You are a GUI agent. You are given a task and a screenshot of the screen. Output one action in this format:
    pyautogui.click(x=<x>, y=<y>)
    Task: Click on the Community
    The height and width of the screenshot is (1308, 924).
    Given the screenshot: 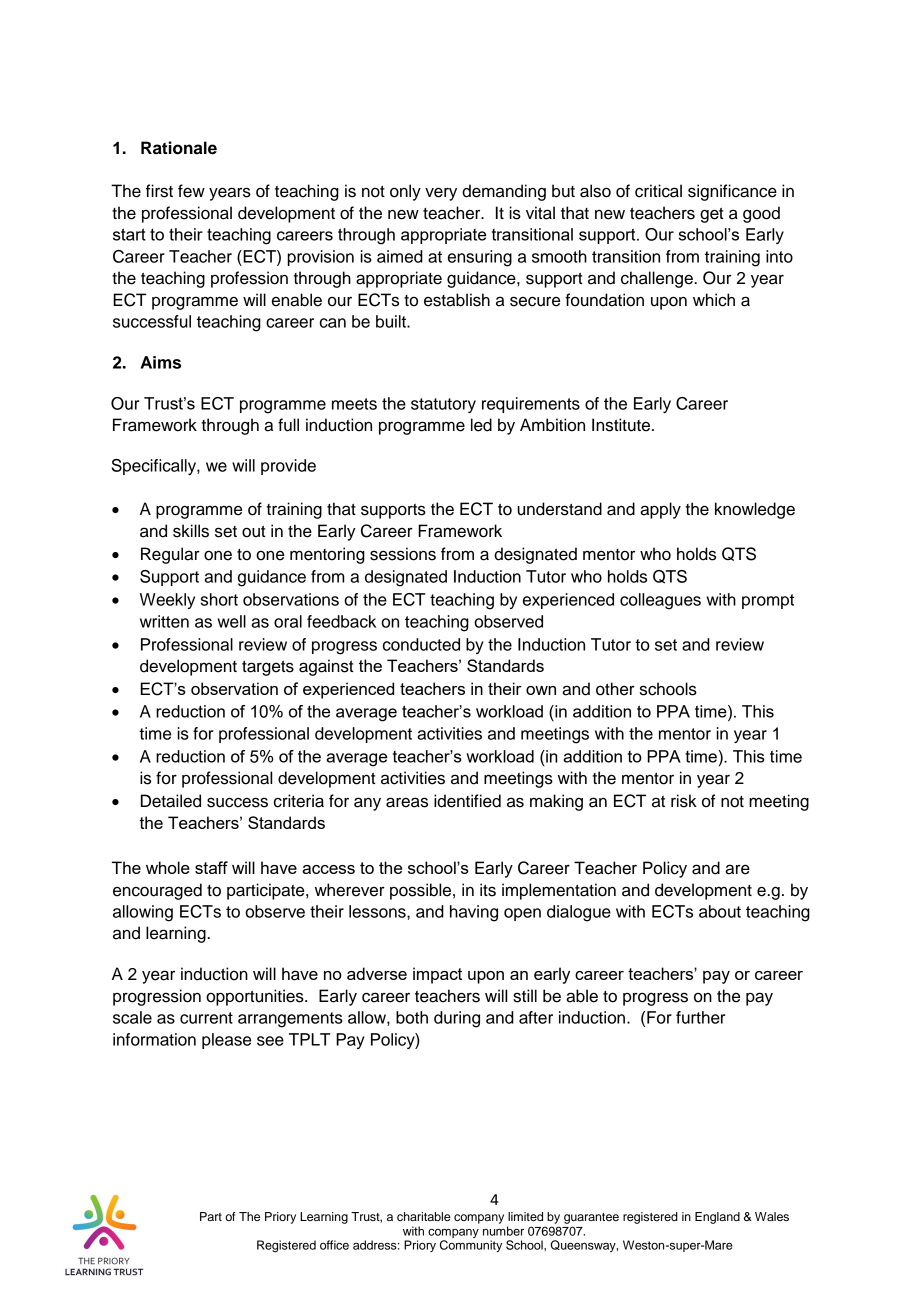 What is the action you would take?
    pyautogui.click(x=471, y=1246)
